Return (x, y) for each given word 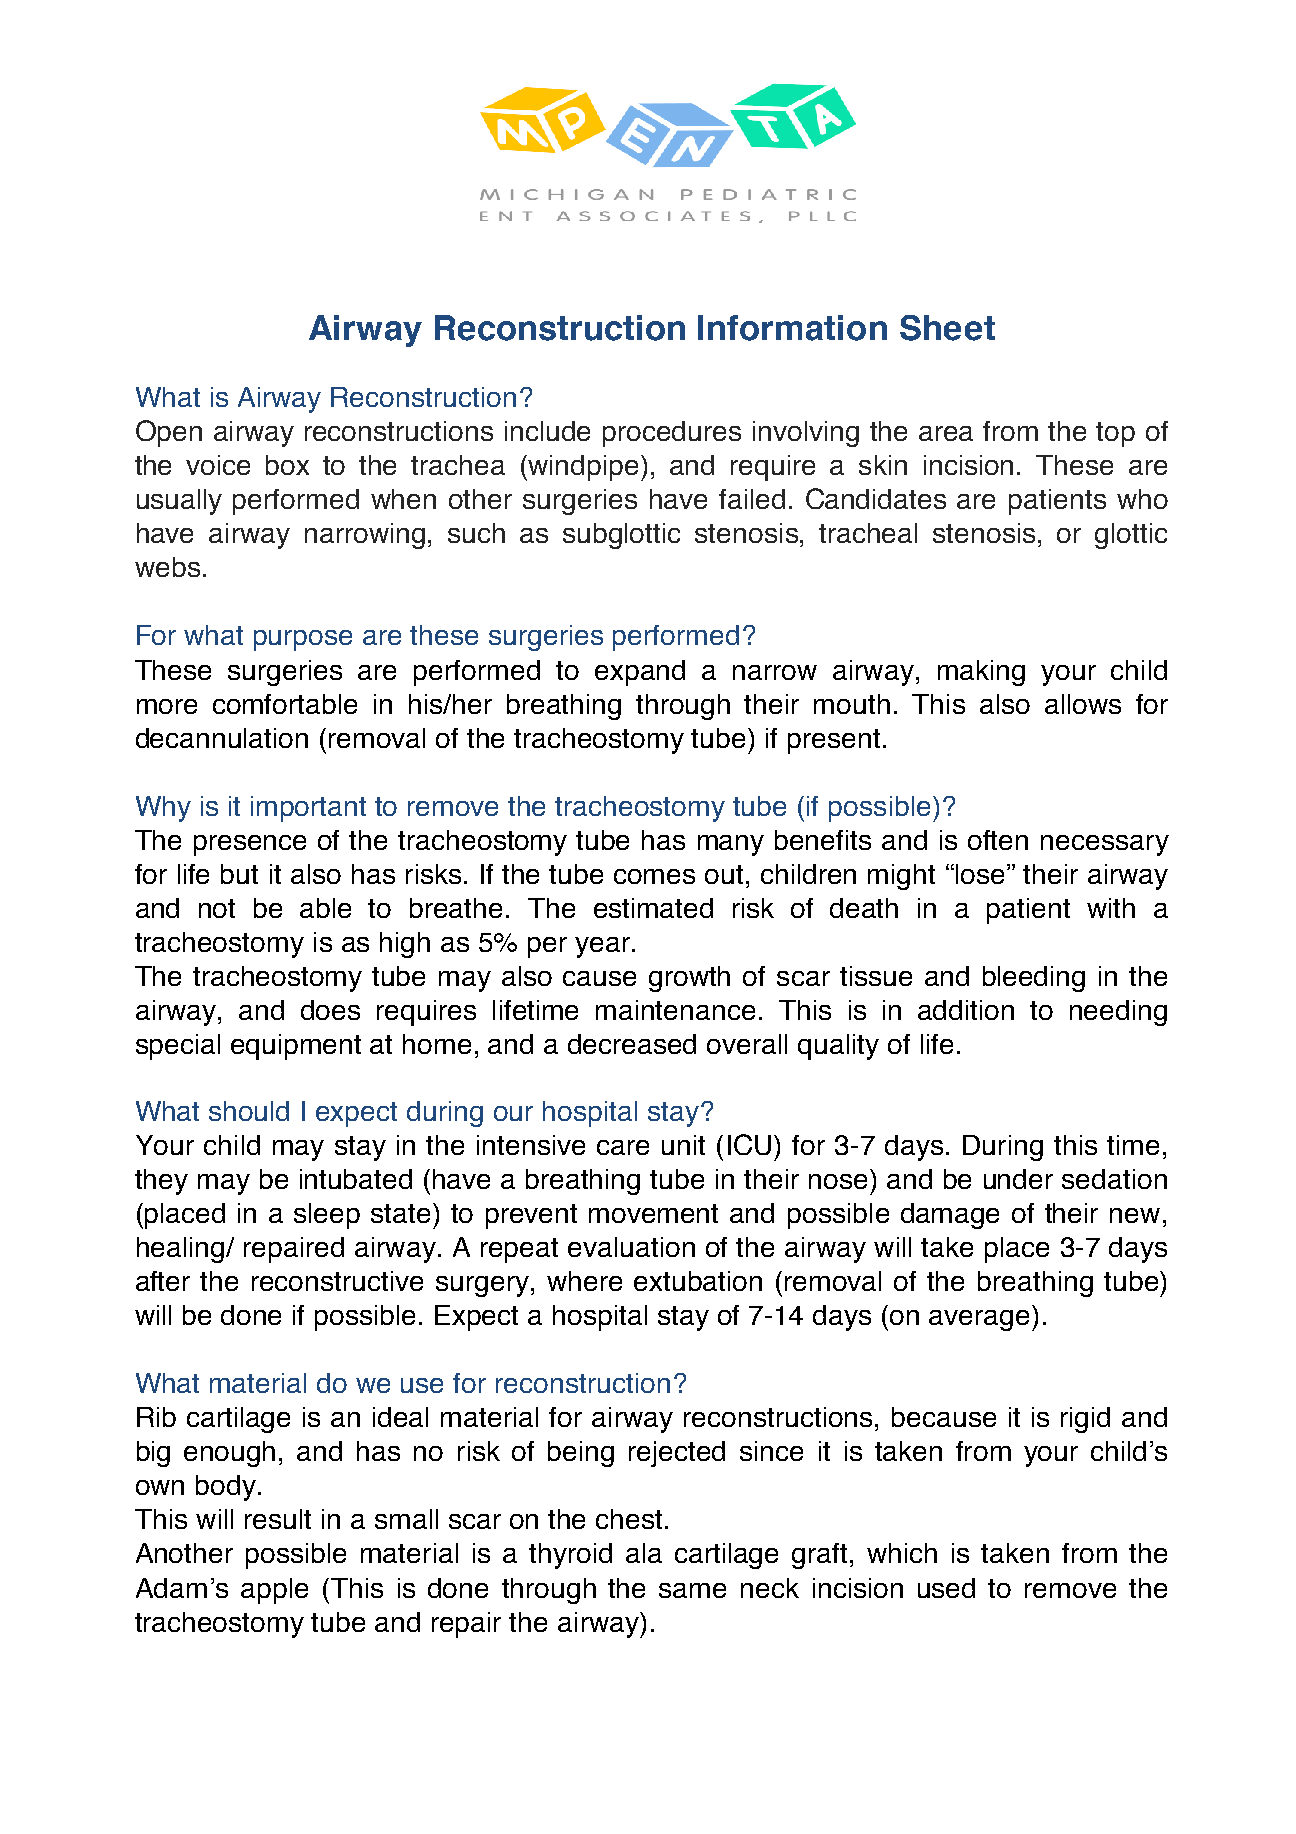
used (946, 1588)
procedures (672, 434)
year (604, 947)
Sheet (947, 328)
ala (644, 1553)
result (278, 1519)
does (330, 1010)
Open (169, 433)
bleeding (1034, 979)
